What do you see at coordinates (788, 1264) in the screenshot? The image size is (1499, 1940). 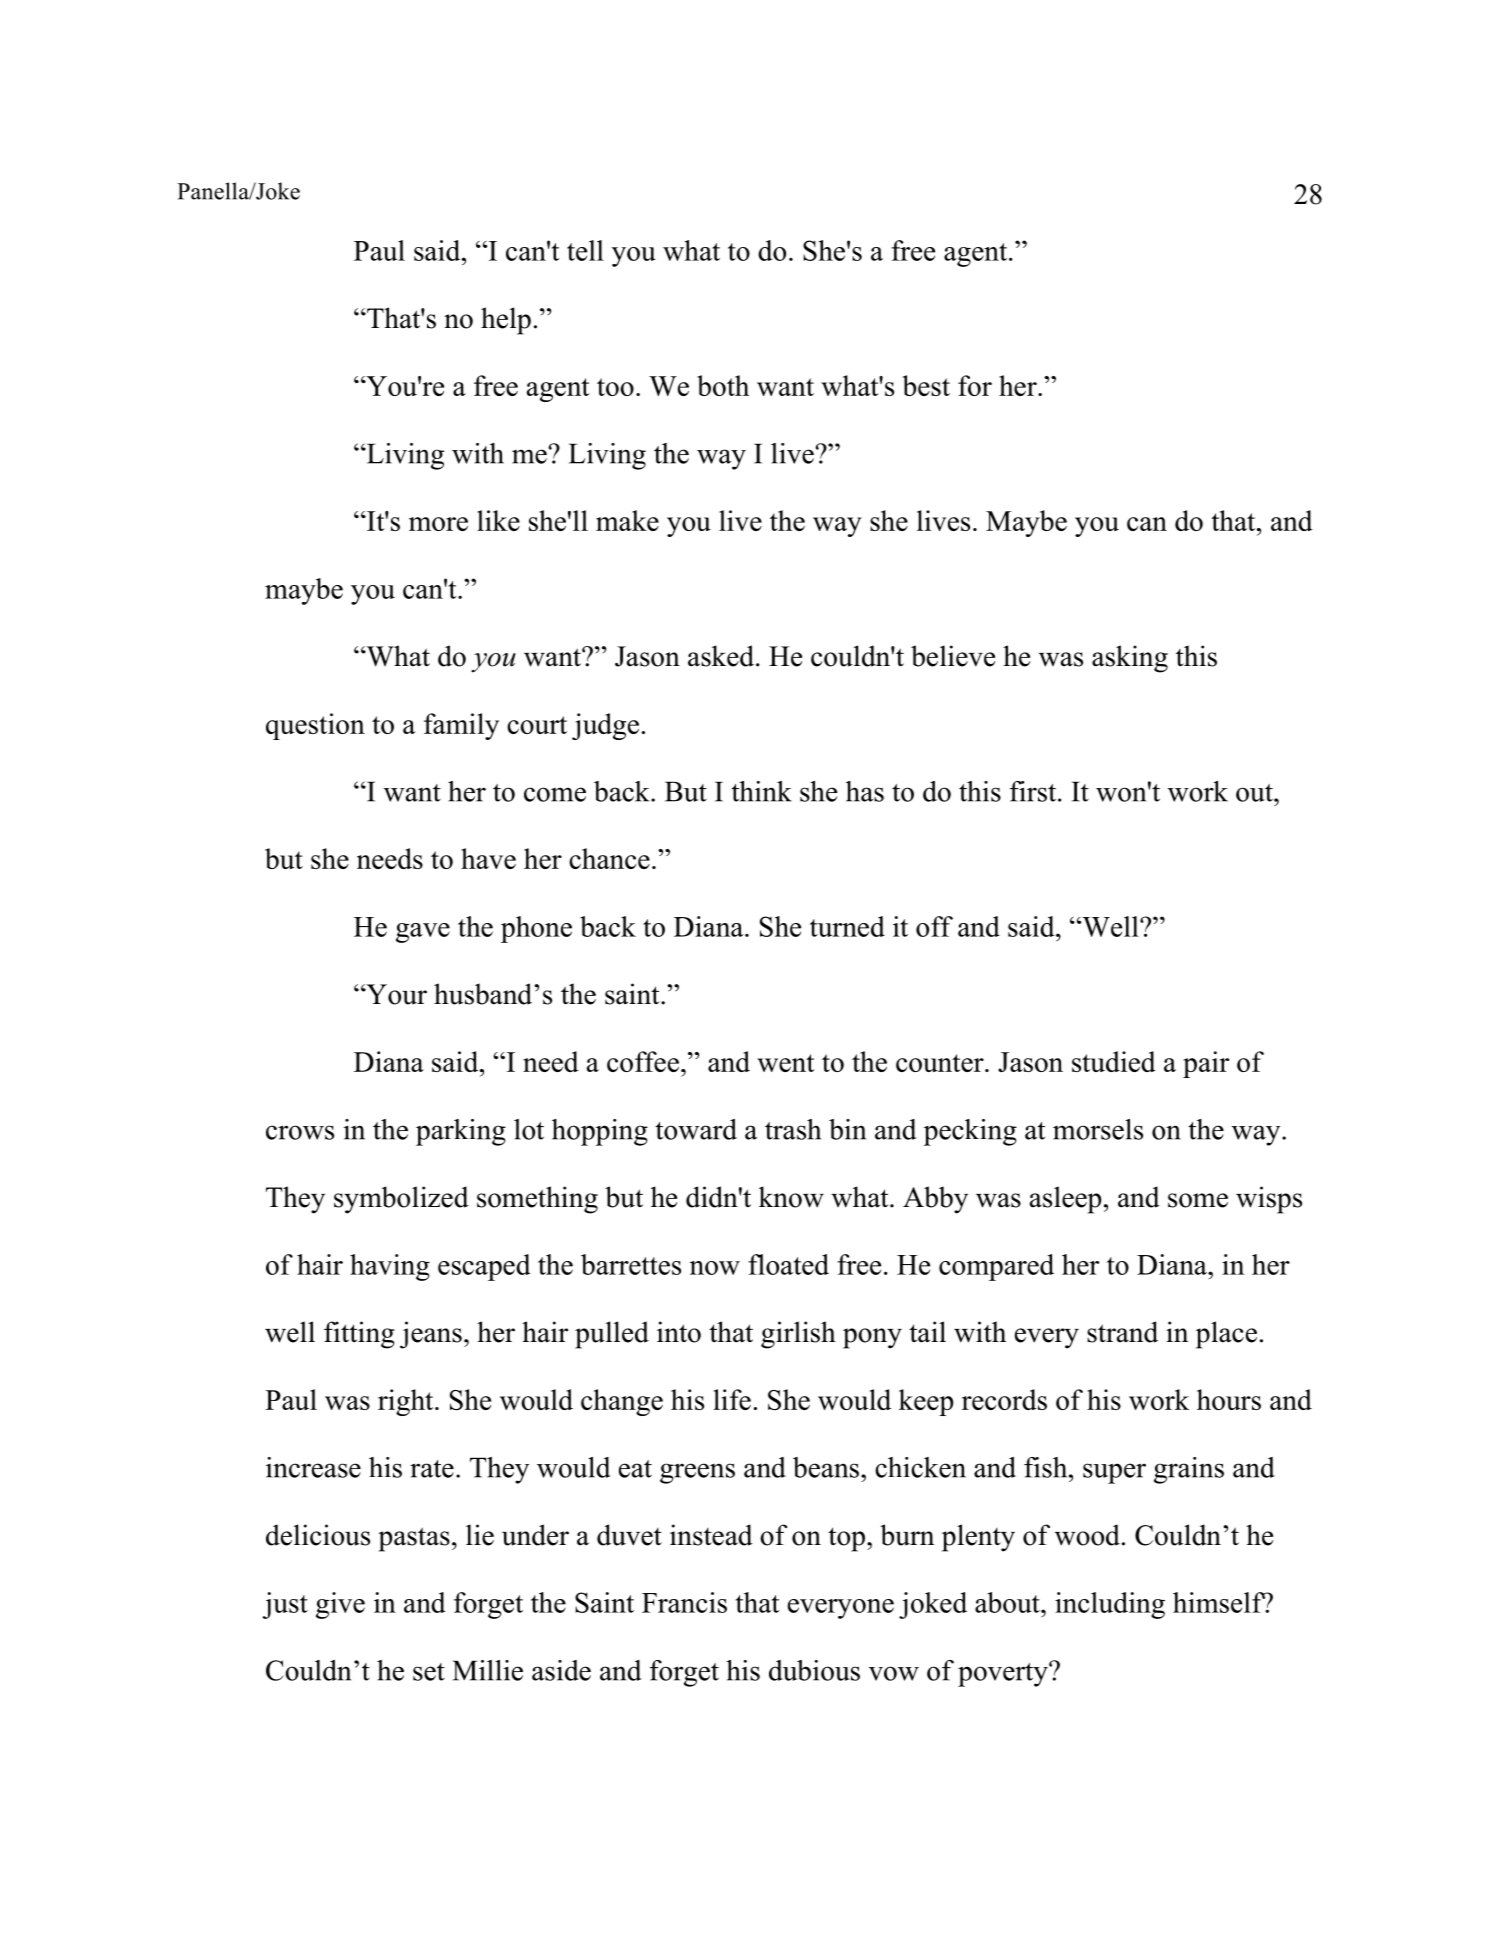 I see `floated` at bounding box center [788, 1264].
